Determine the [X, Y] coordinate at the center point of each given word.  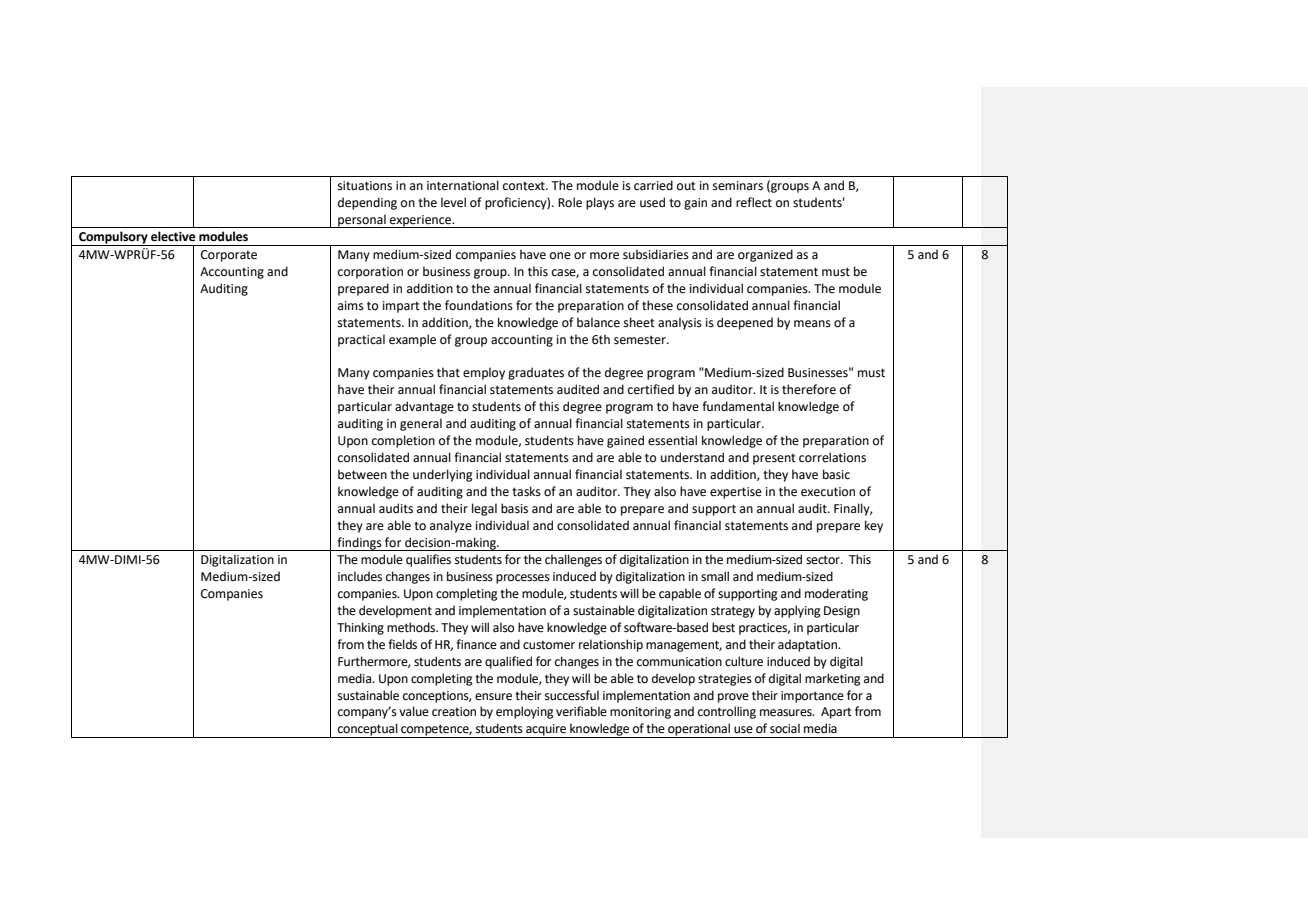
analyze [451, 526]
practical [361, 340]
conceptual [368, 730]
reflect [754, 202]
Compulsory [113, 238]
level [453, 202]
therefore [809, 389]
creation [454, 712]
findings [359, 544]
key [874, 526]
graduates [536, 373]
